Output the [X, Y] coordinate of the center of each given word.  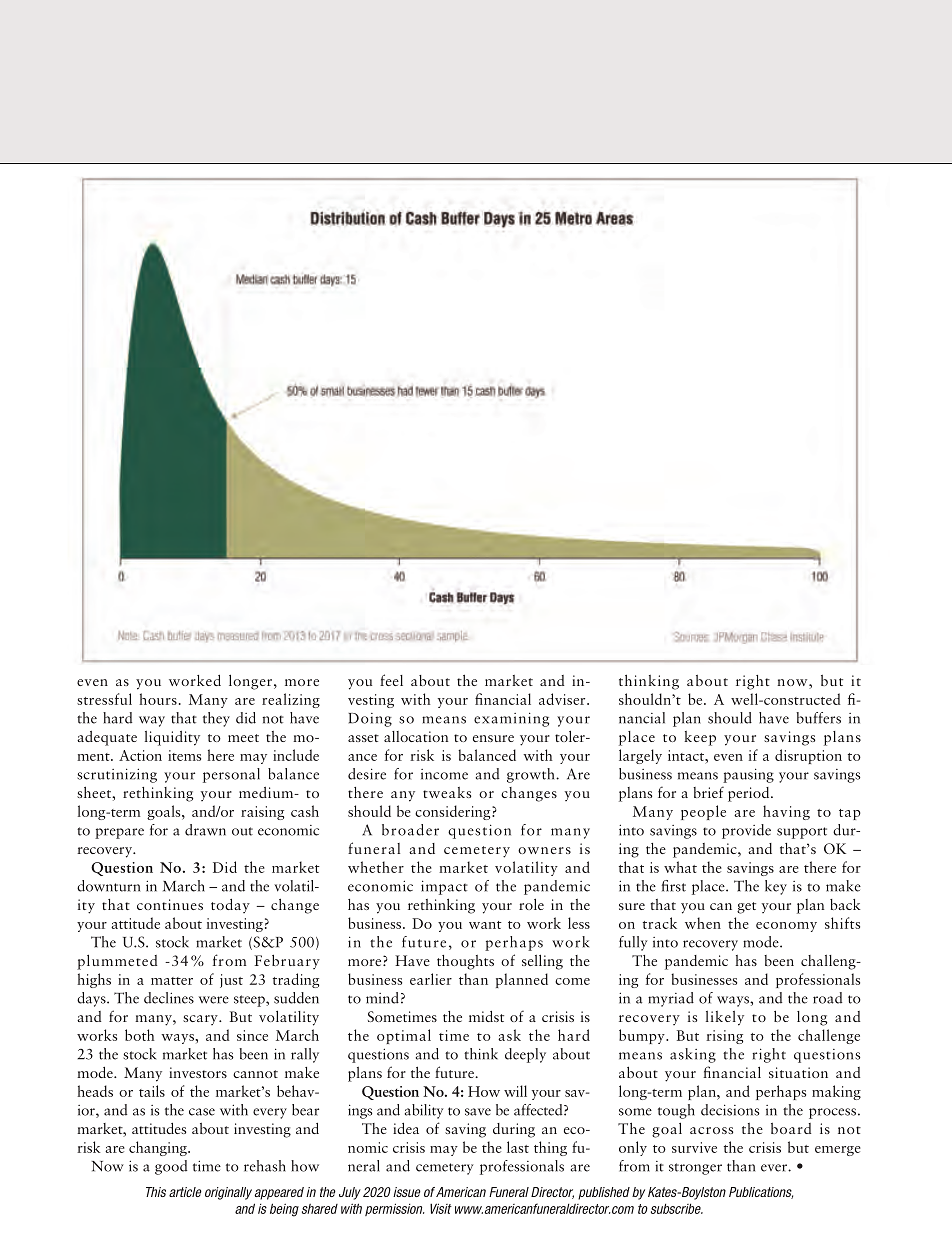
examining [511, 719]
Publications [761, 1193]
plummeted [117, 962]
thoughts [465, 962]
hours [158, 699]
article [185, 1192]
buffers [818, 718]
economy [786, 927]
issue [407, 1192]
